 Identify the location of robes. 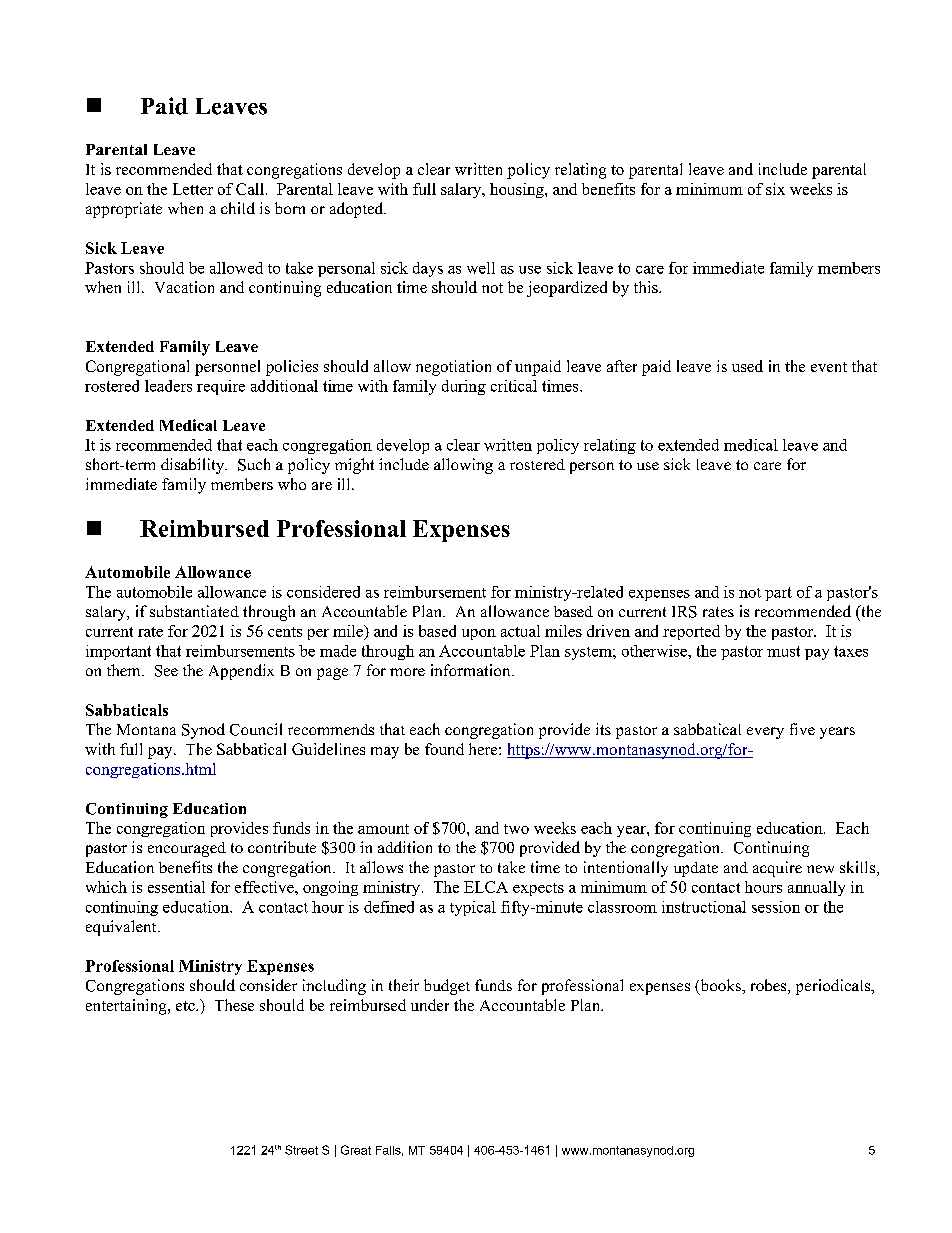
(770, 986).
